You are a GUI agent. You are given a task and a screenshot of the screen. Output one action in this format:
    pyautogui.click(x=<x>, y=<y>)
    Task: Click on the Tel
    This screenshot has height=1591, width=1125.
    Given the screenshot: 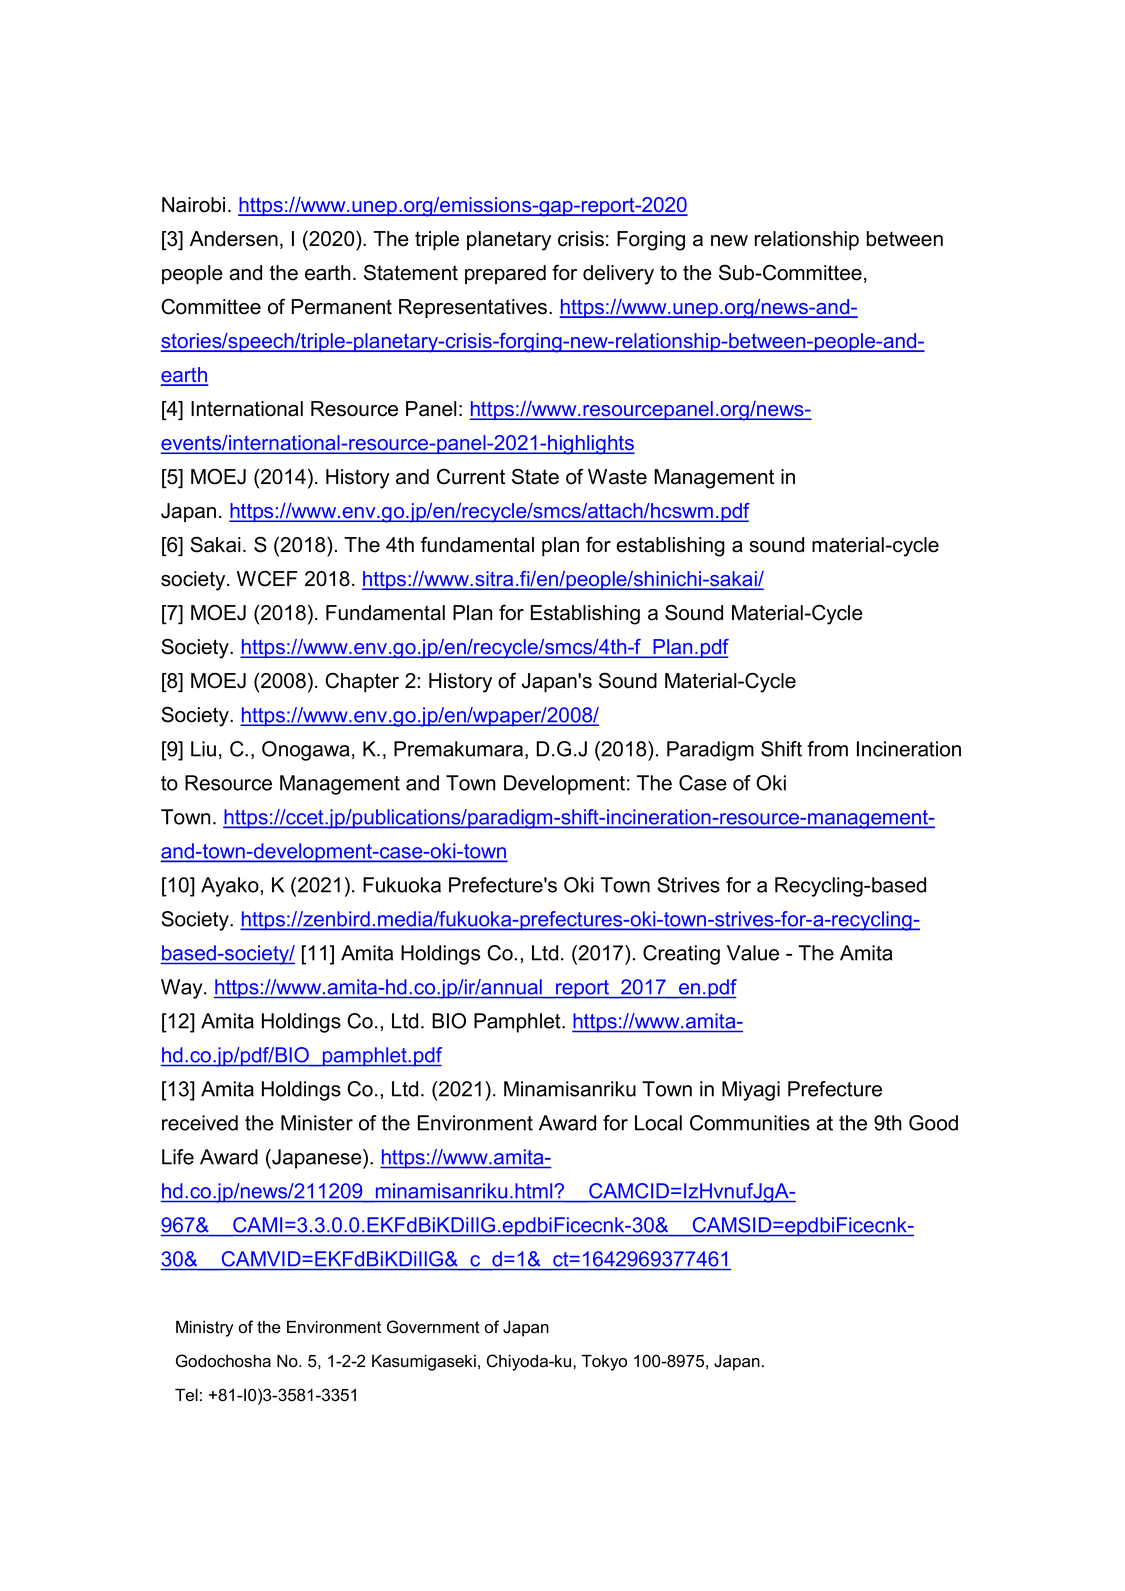 What is the action you would take?
    pyautogui.click(x=186, y=1395)
